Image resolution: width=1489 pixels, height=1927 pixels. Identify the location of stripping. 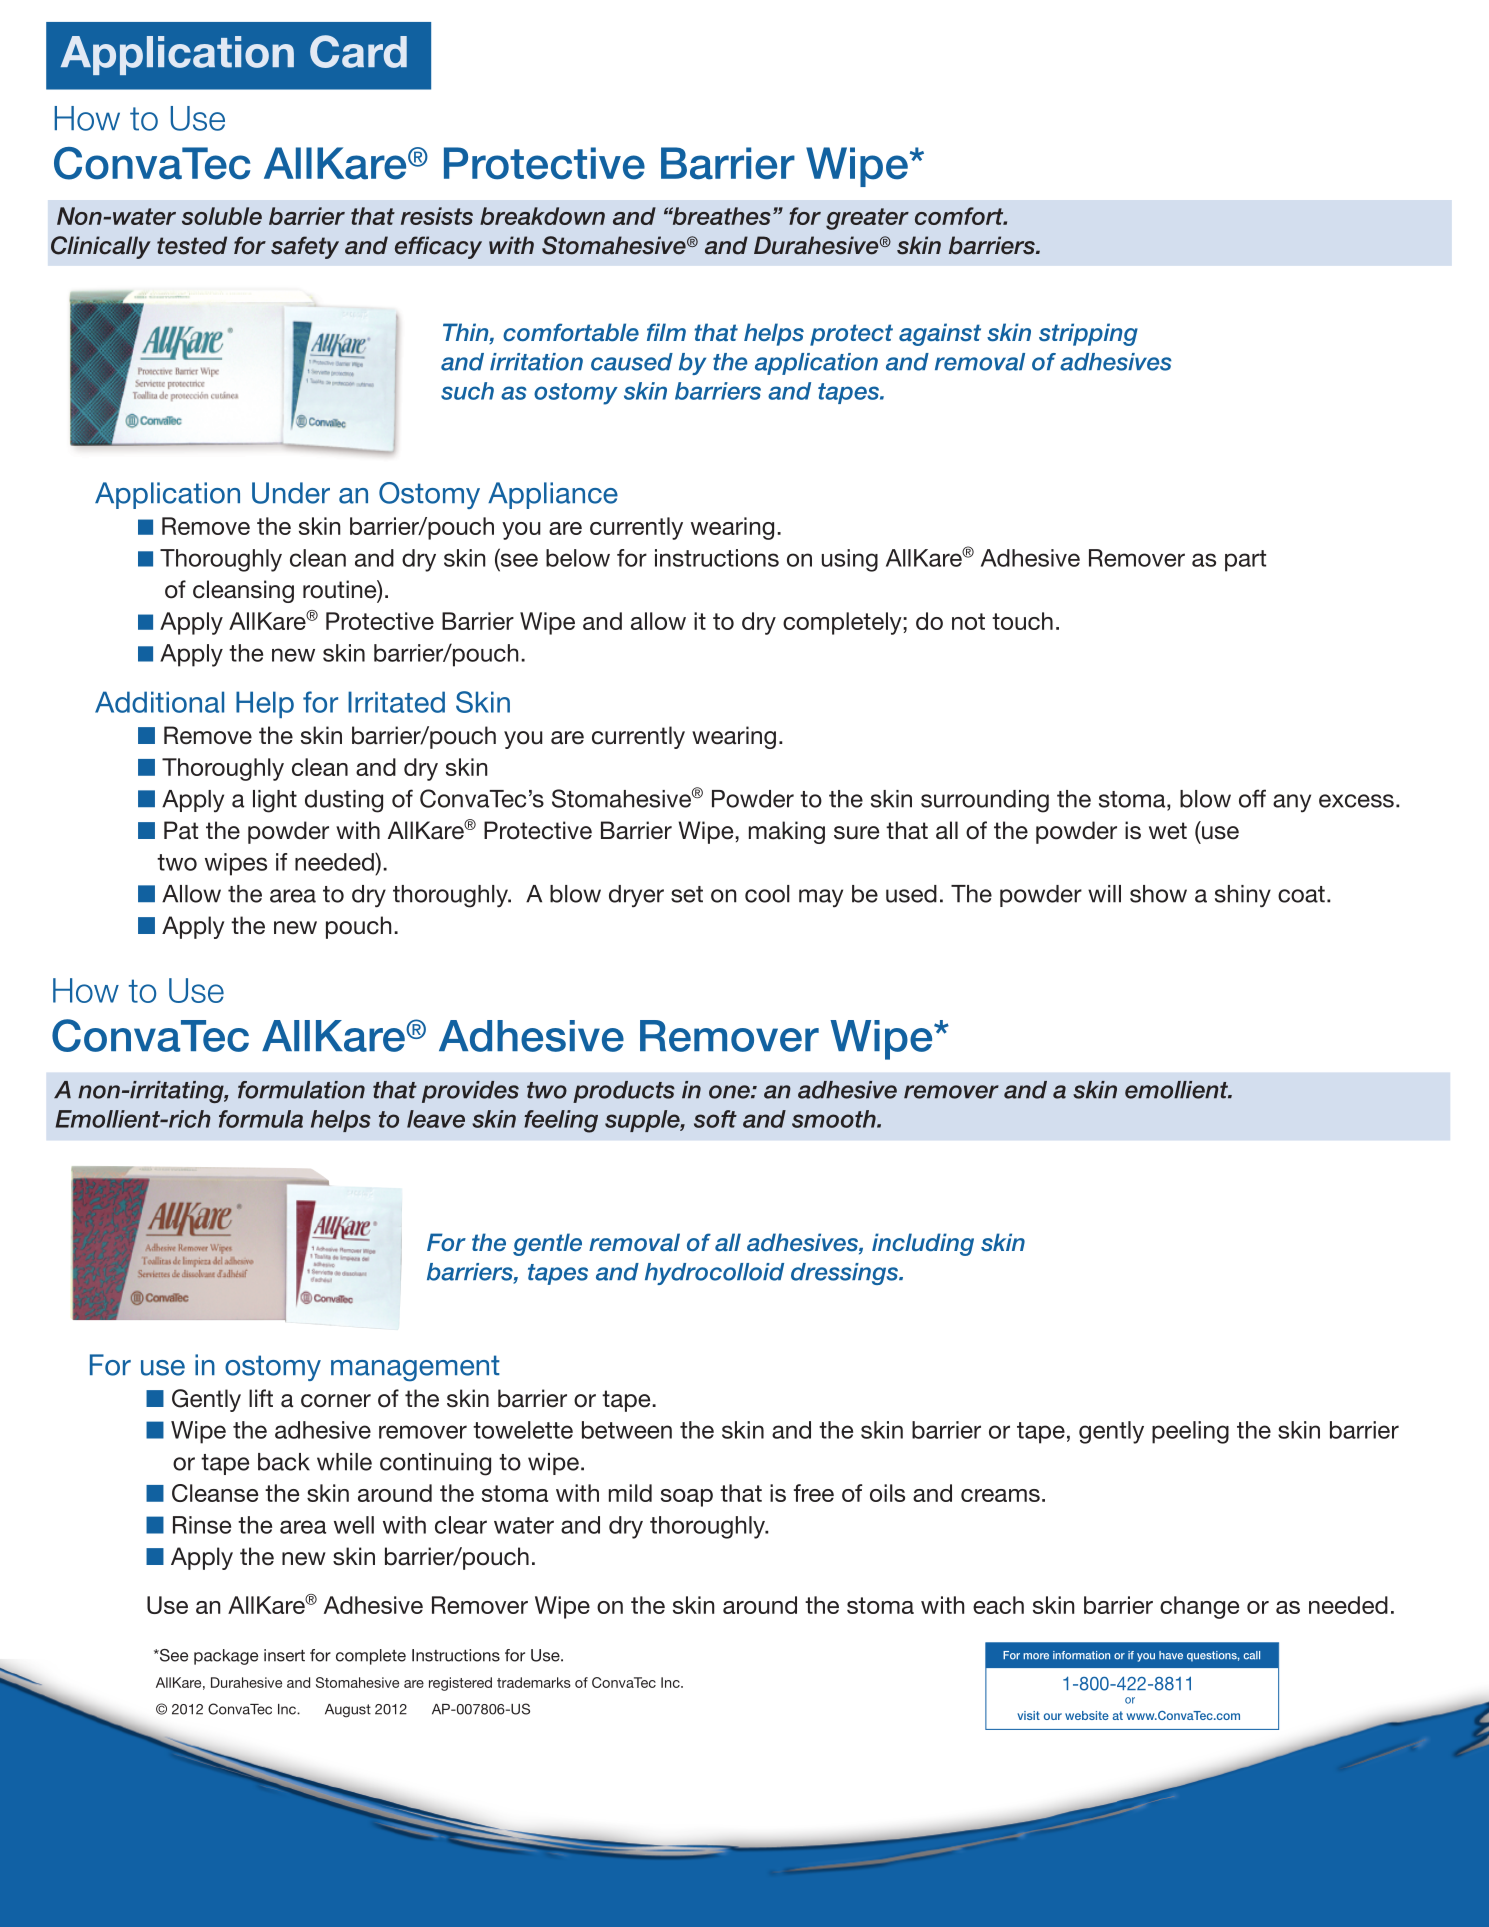
(1088, 334).
